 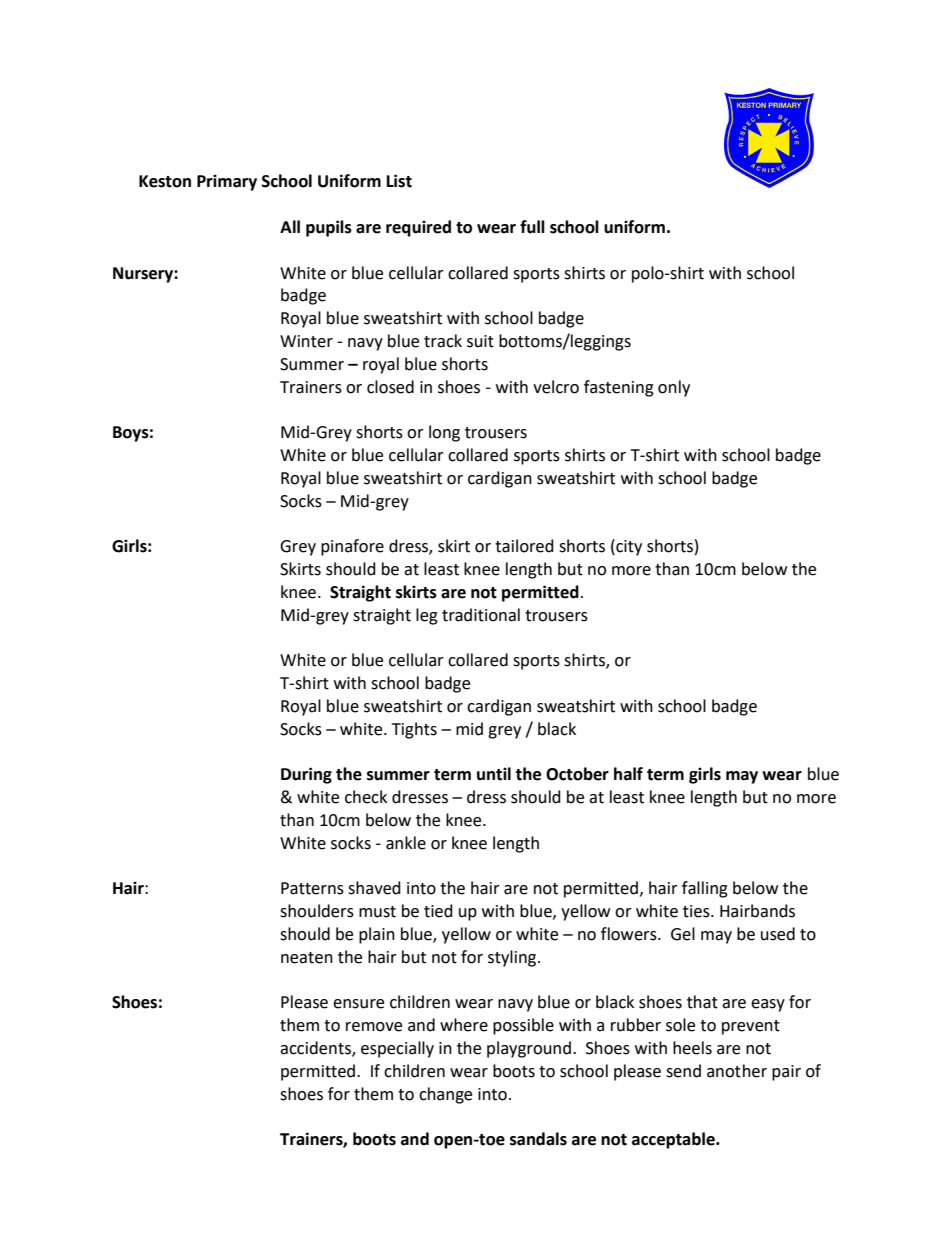 What do you see at coordinates (532, 227) in the screenshot?
I see `full` at bounding box center [532, 227].
